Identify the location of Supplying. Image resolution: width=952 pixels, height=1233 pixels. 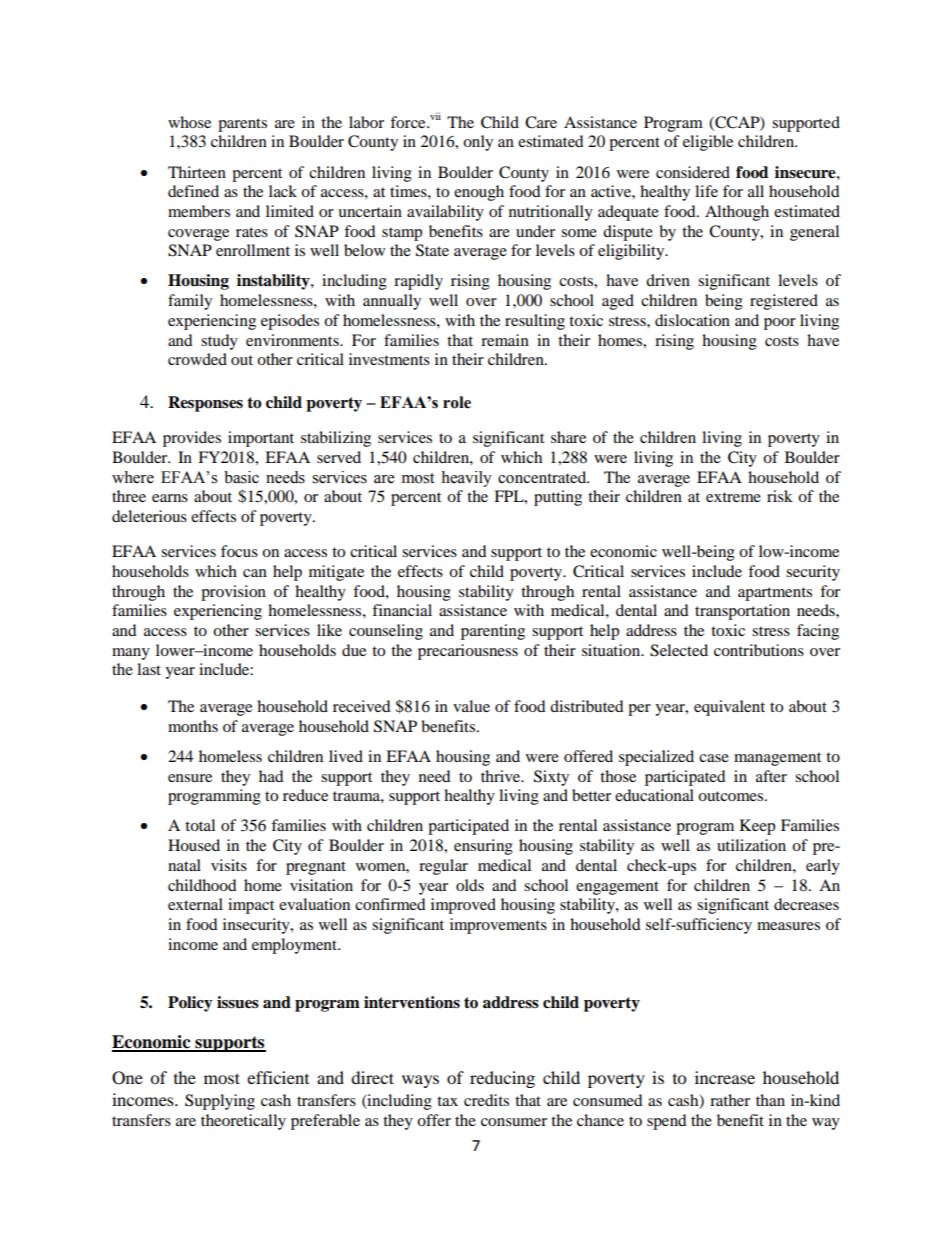
(220, 1102).
